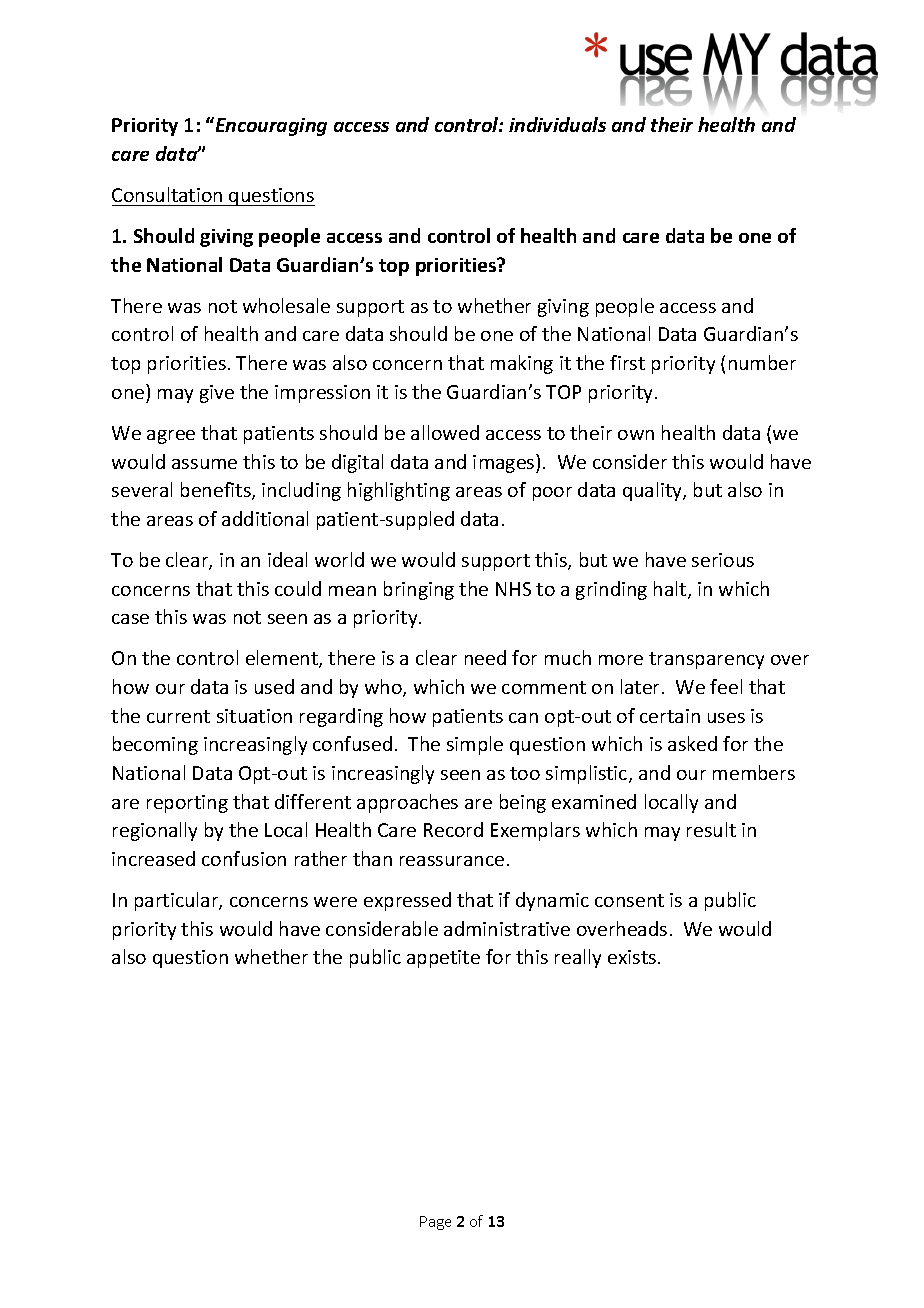 The height and width of the screenshot is (1308, 924). I want to click on need, so click(485, 657).
